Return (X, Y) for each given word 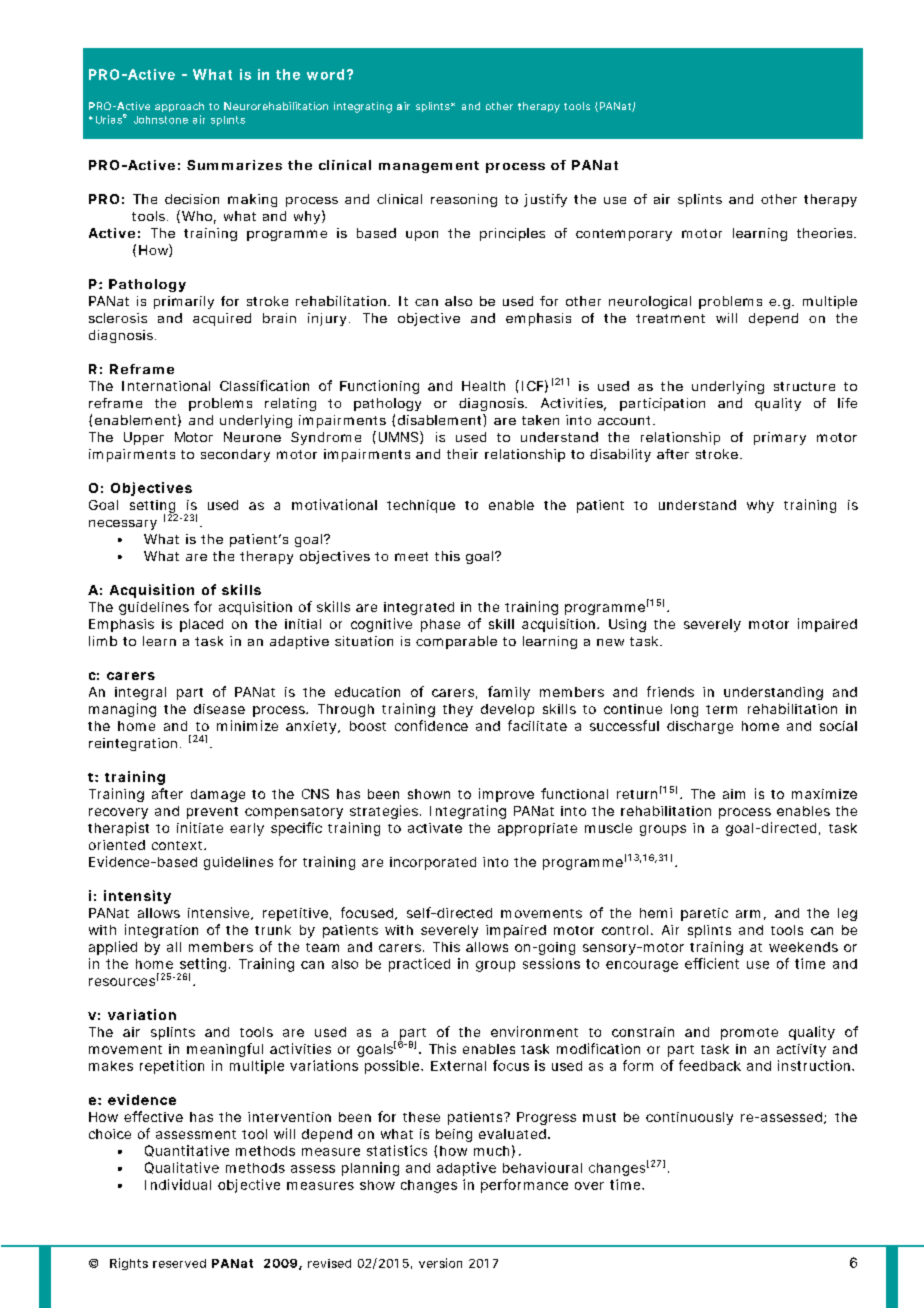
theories (826, 233)
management (429, 167)
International (166, 386)
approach (179, 107)
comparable (456, 642)
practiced (419, 965)
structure (804, 386)
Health (483, 386)
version (440, 1263)
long (684, 710)
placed (201, 625)
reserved (179, 1263)
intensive (220, 913)
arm (751, 915)
